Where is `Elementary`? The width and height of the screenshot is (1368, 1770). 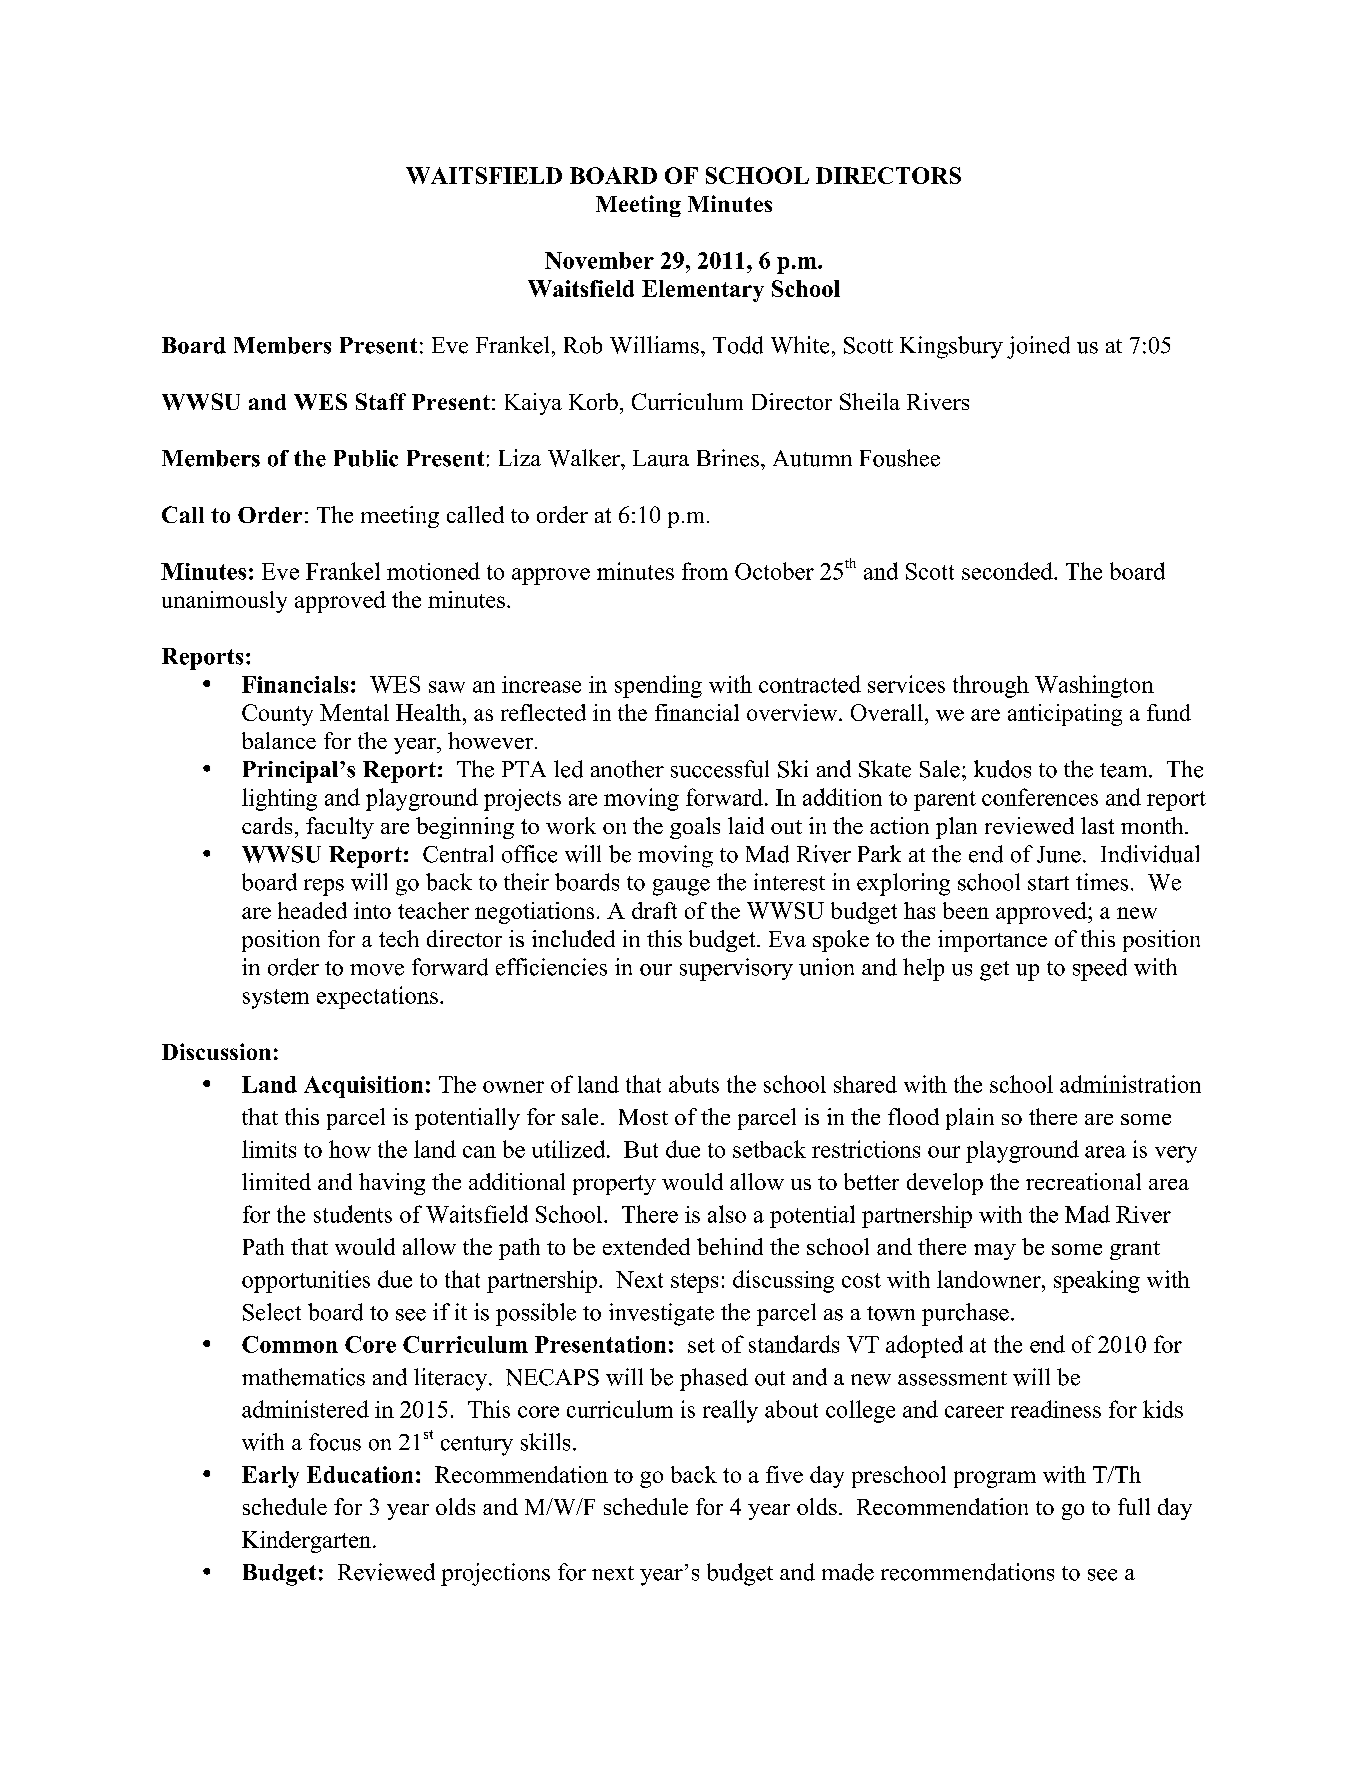 Elementary is located at coordinates (703, 291).
